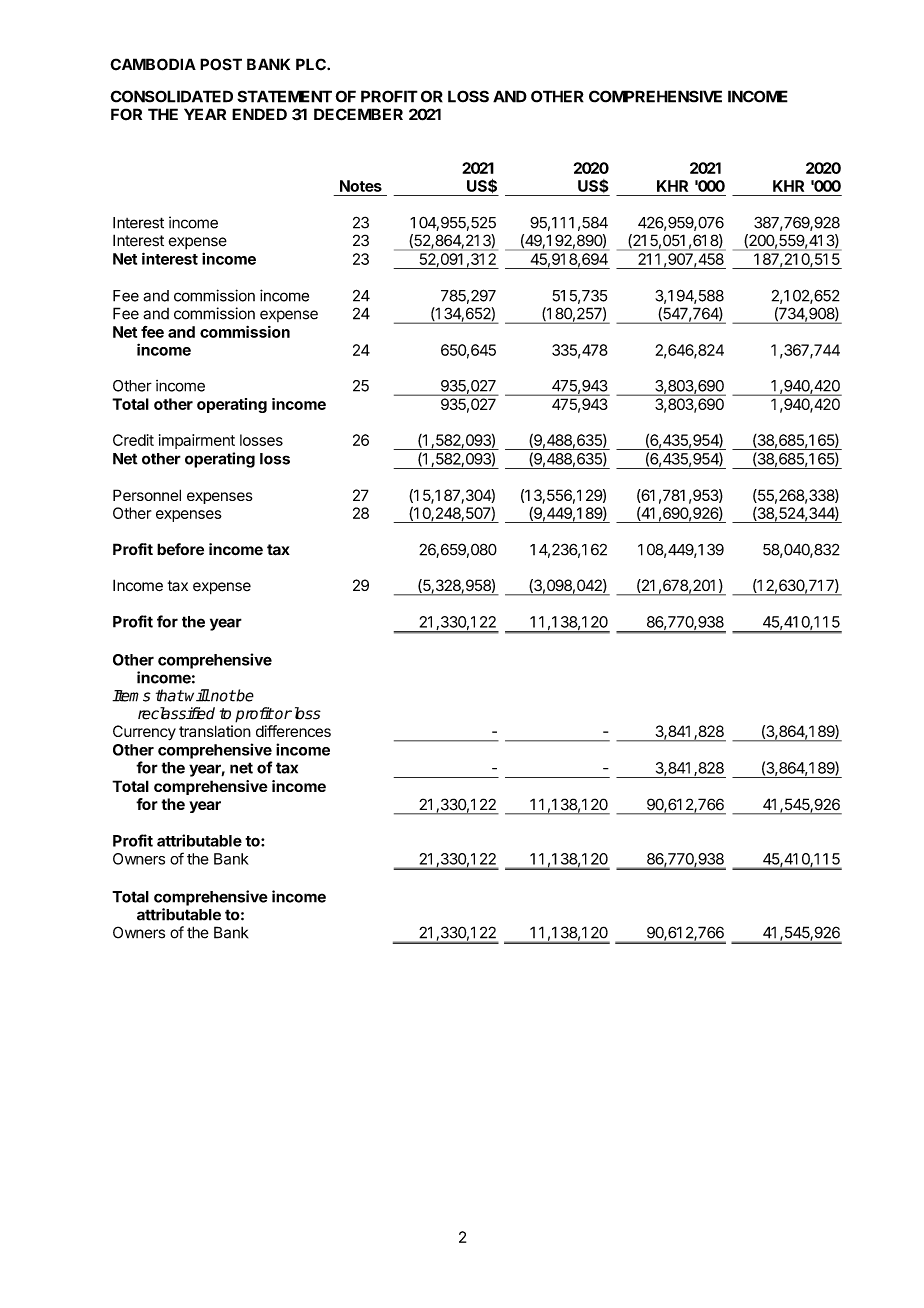  I want to click on Credit, so click(133, 440).
